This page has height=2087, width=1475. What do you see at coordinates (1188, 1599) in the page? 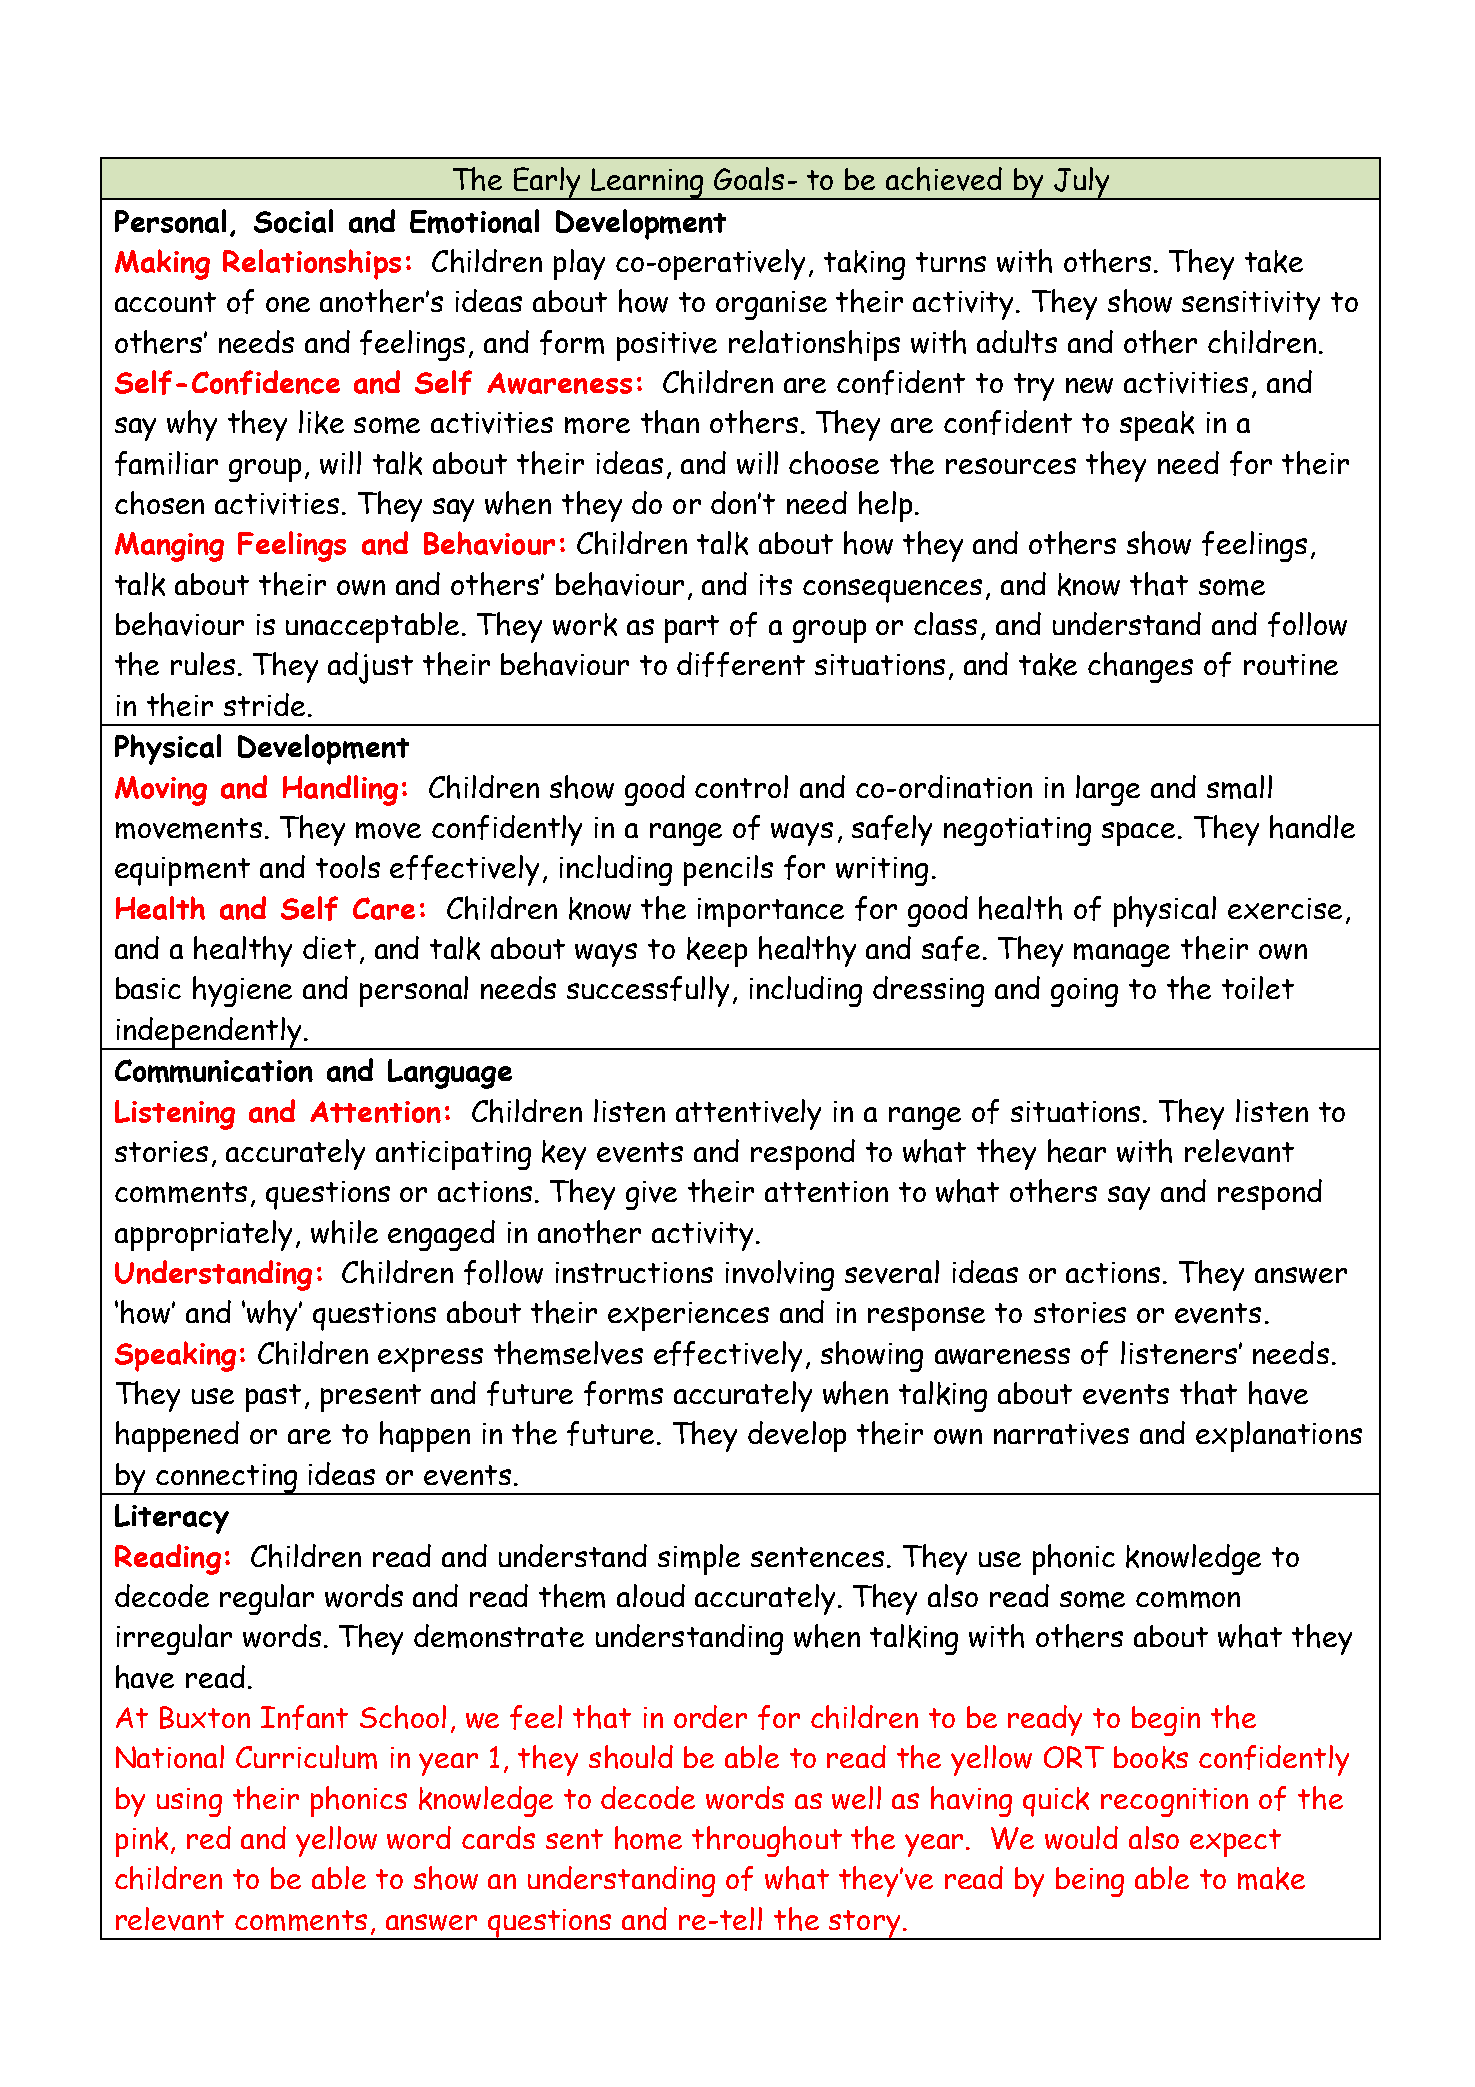
I see `common` at bounding box center [1188, 1599].
